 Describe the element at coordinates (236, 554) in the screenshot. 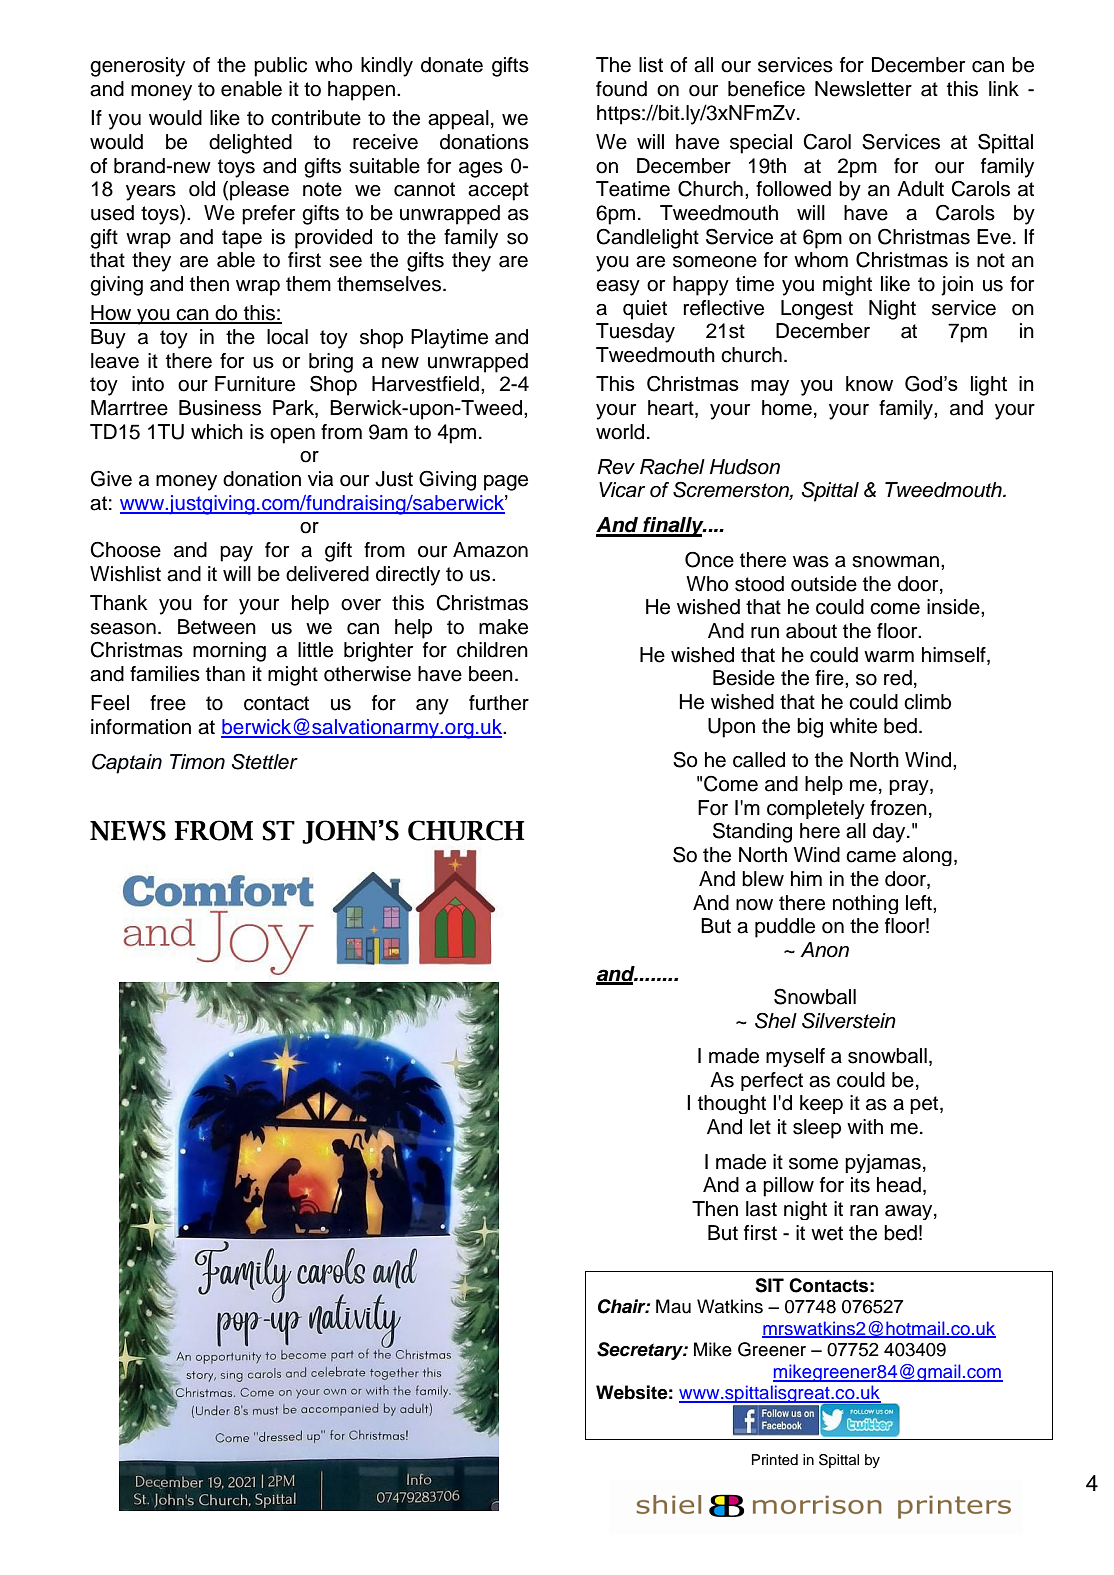

I see `pay` at that location.
